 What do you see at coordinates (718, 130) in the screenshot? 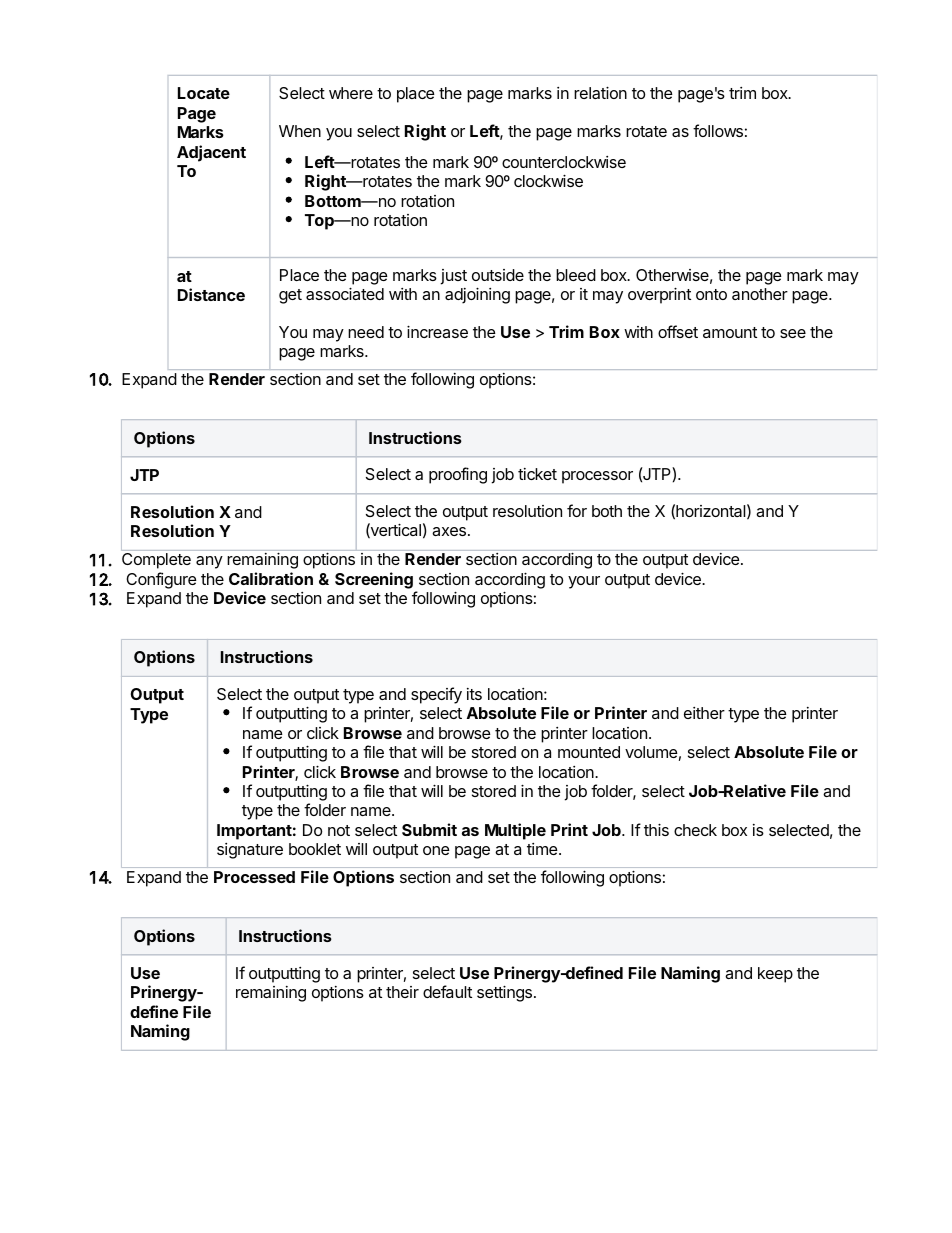
I see `follows` at bounding box center [718, 130].
